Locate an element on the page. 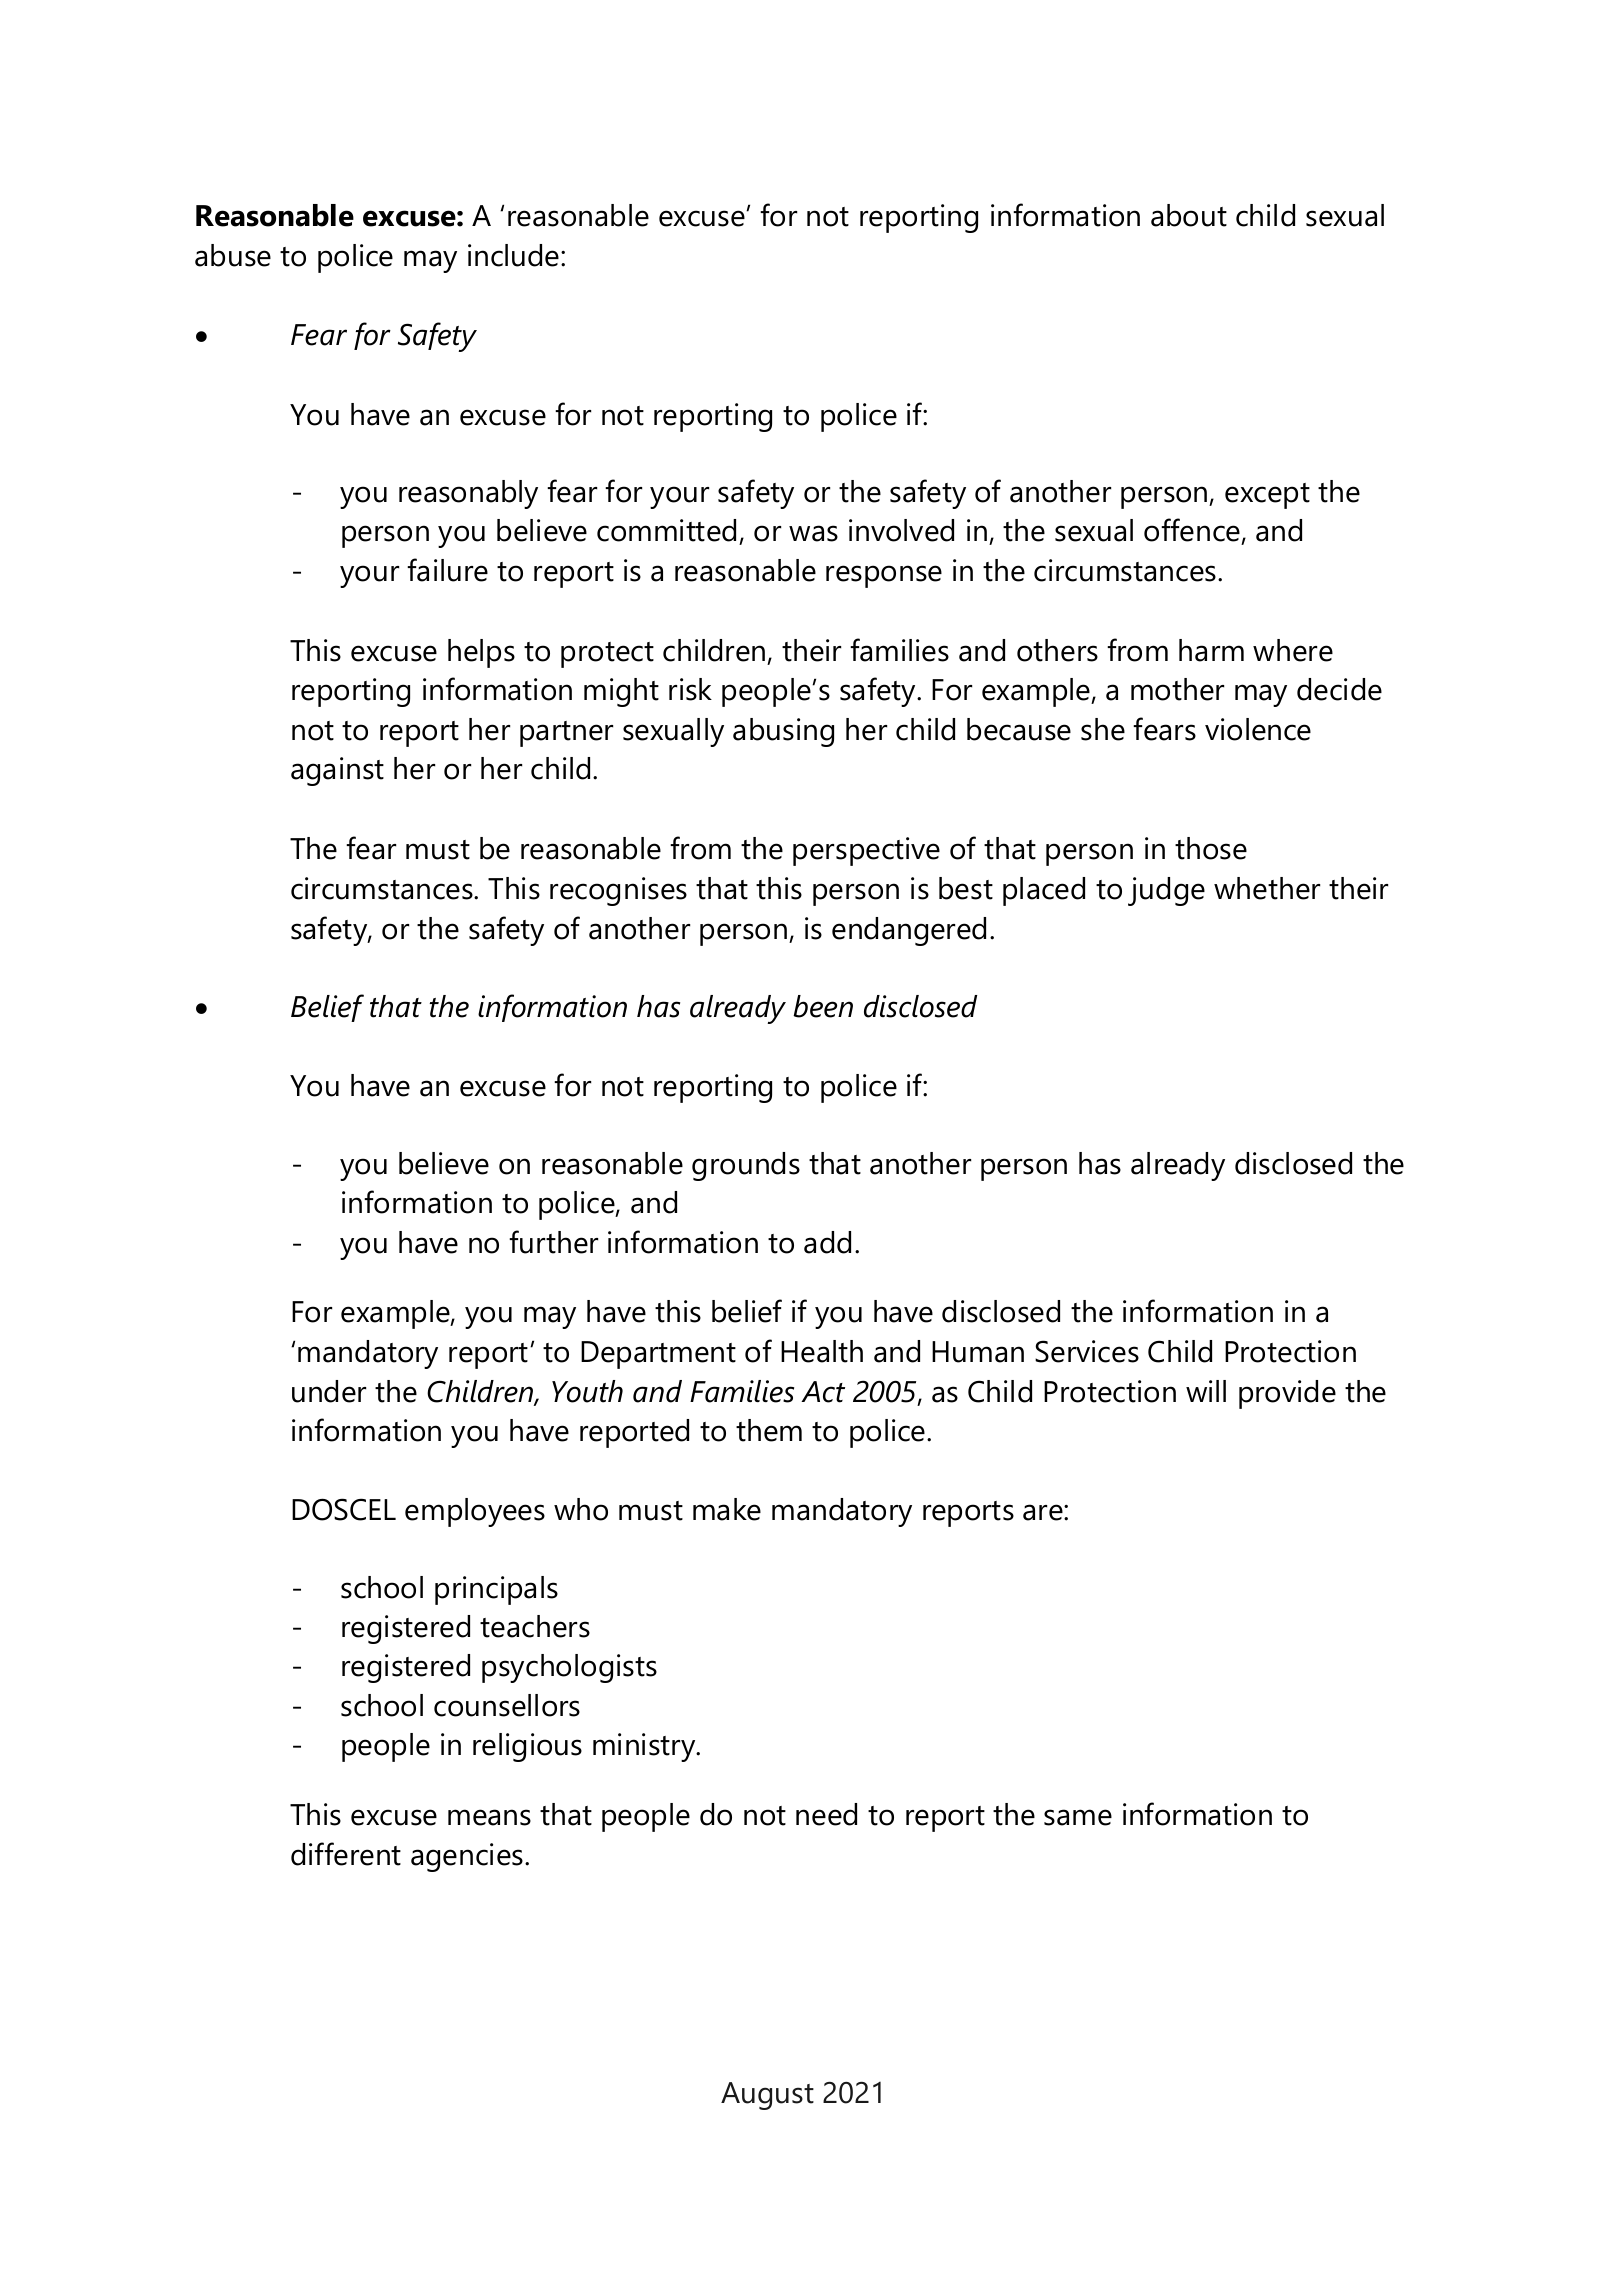  under is located at coordinates (329, 1391).
